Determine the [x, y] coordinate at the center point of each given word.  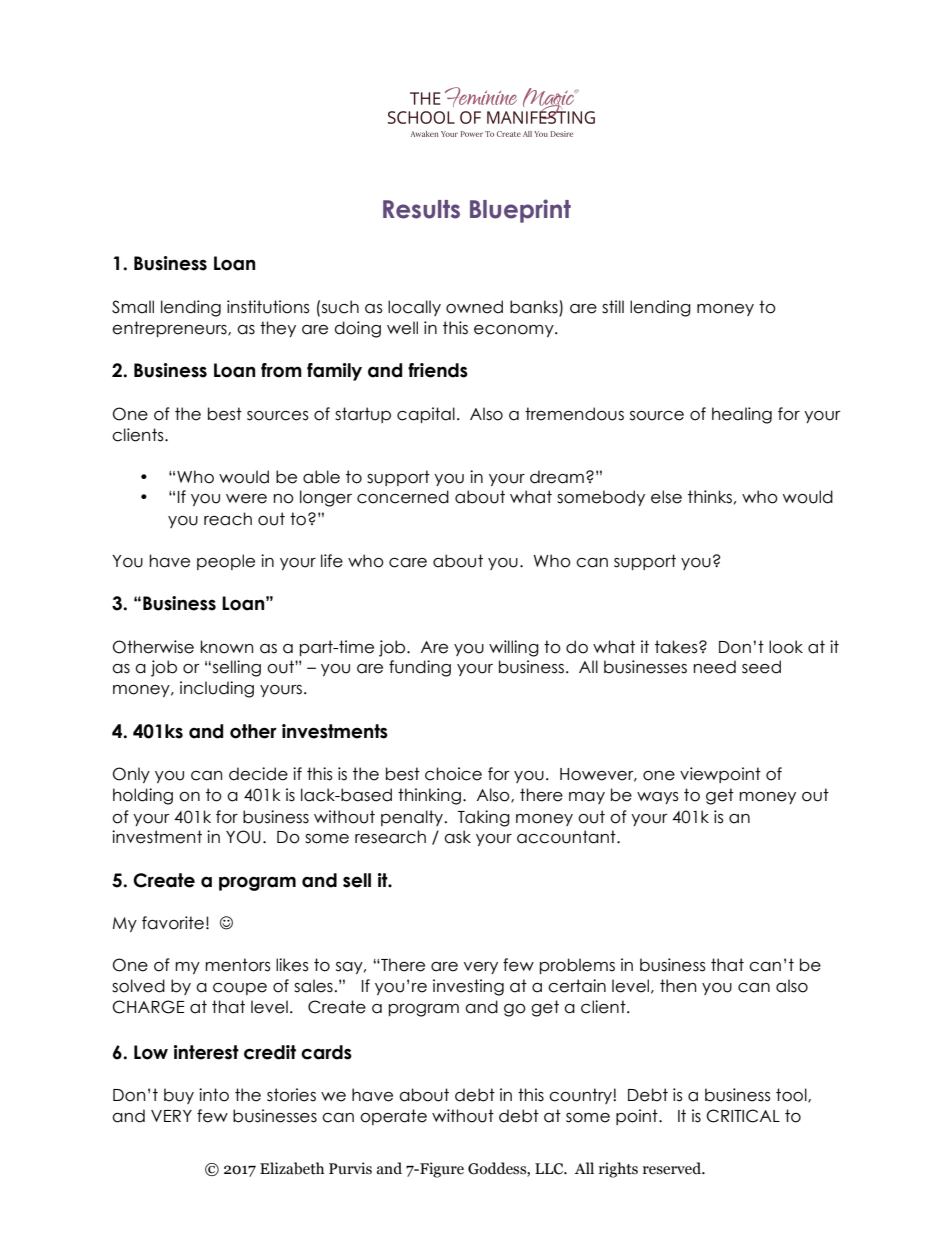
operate [393, 1117]
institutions [268, 307]
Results [421, 209]
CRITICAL [743, 1116]
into [214, 1095]
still [613, 307]
